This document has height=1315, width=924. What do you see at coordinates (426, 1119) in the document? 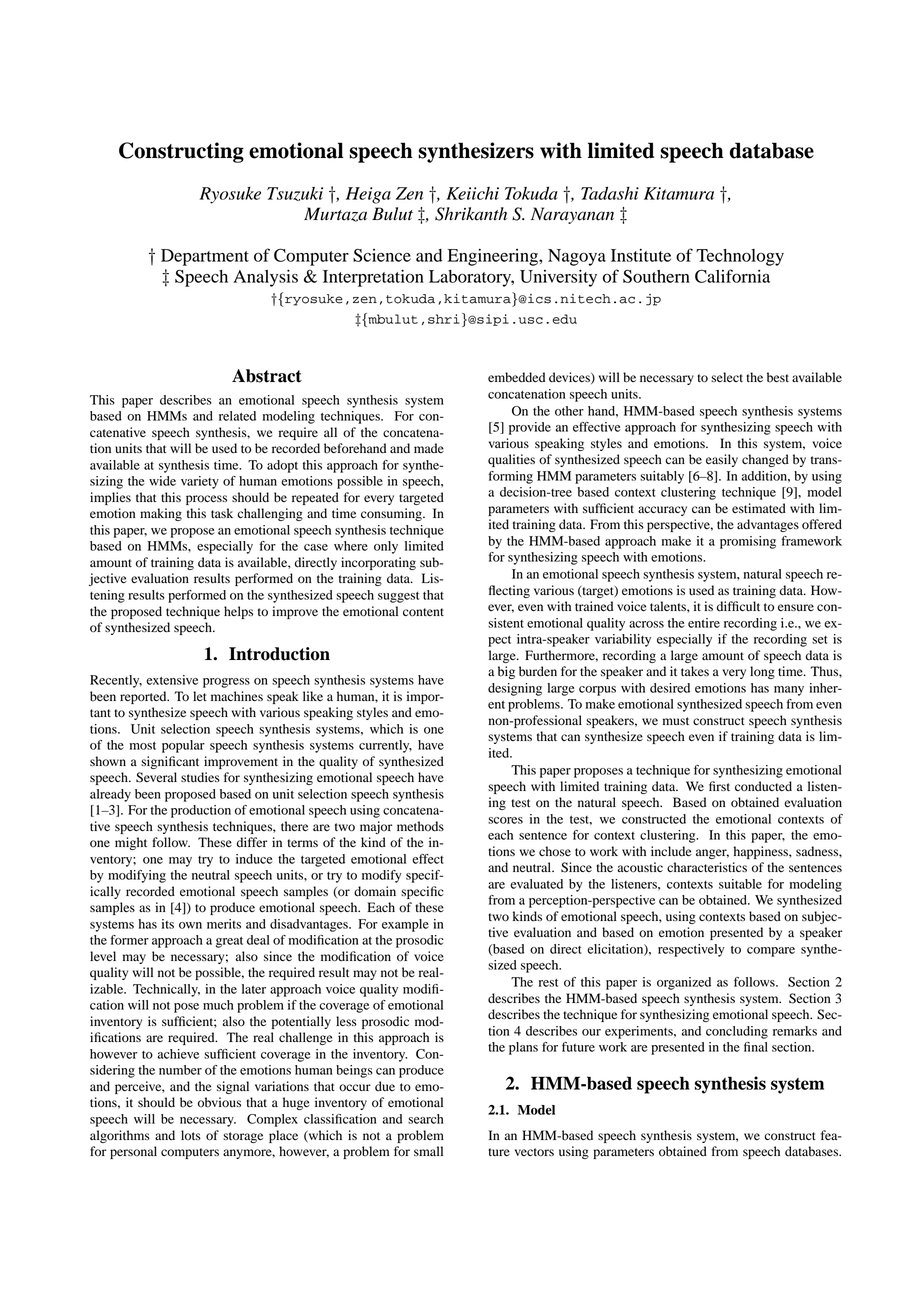
I see `search` at bounding box center [426, 1119].
